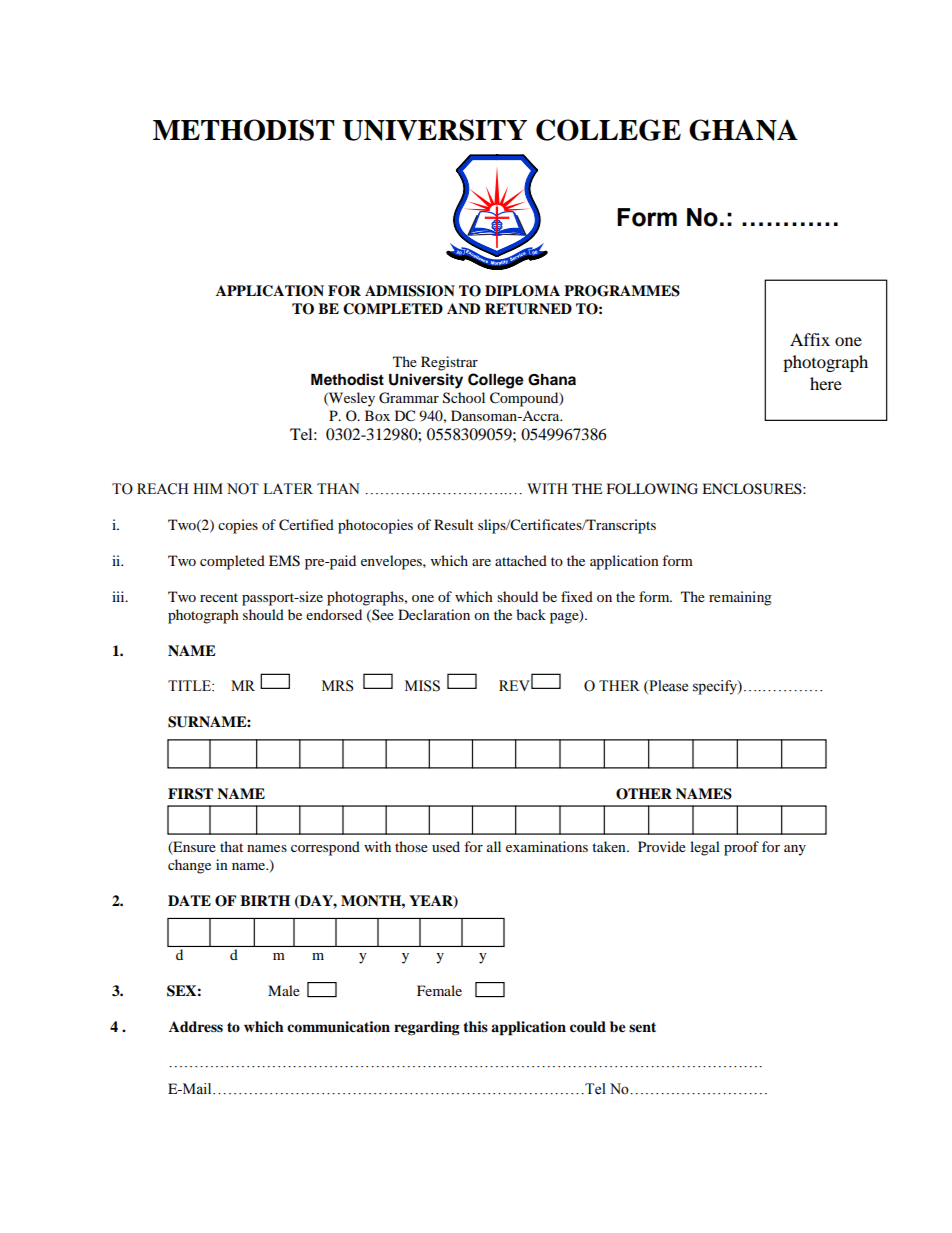 This screenshot has height=1233, width=952. I want to click on RETURNED, so click(528, 309).
